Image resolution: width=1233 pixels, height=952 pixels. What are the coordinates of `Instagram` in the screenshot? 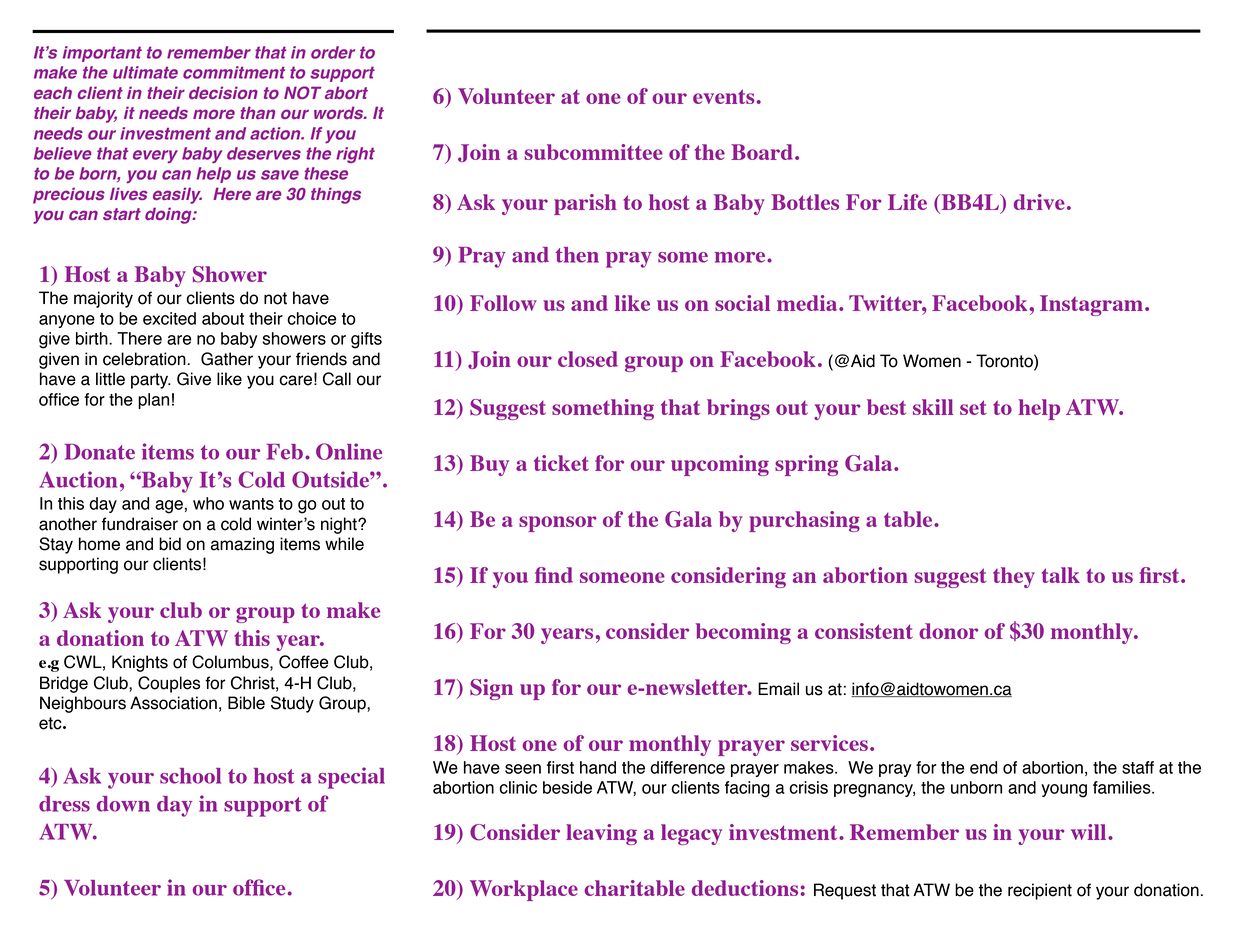 It's located at (1091, 305).
